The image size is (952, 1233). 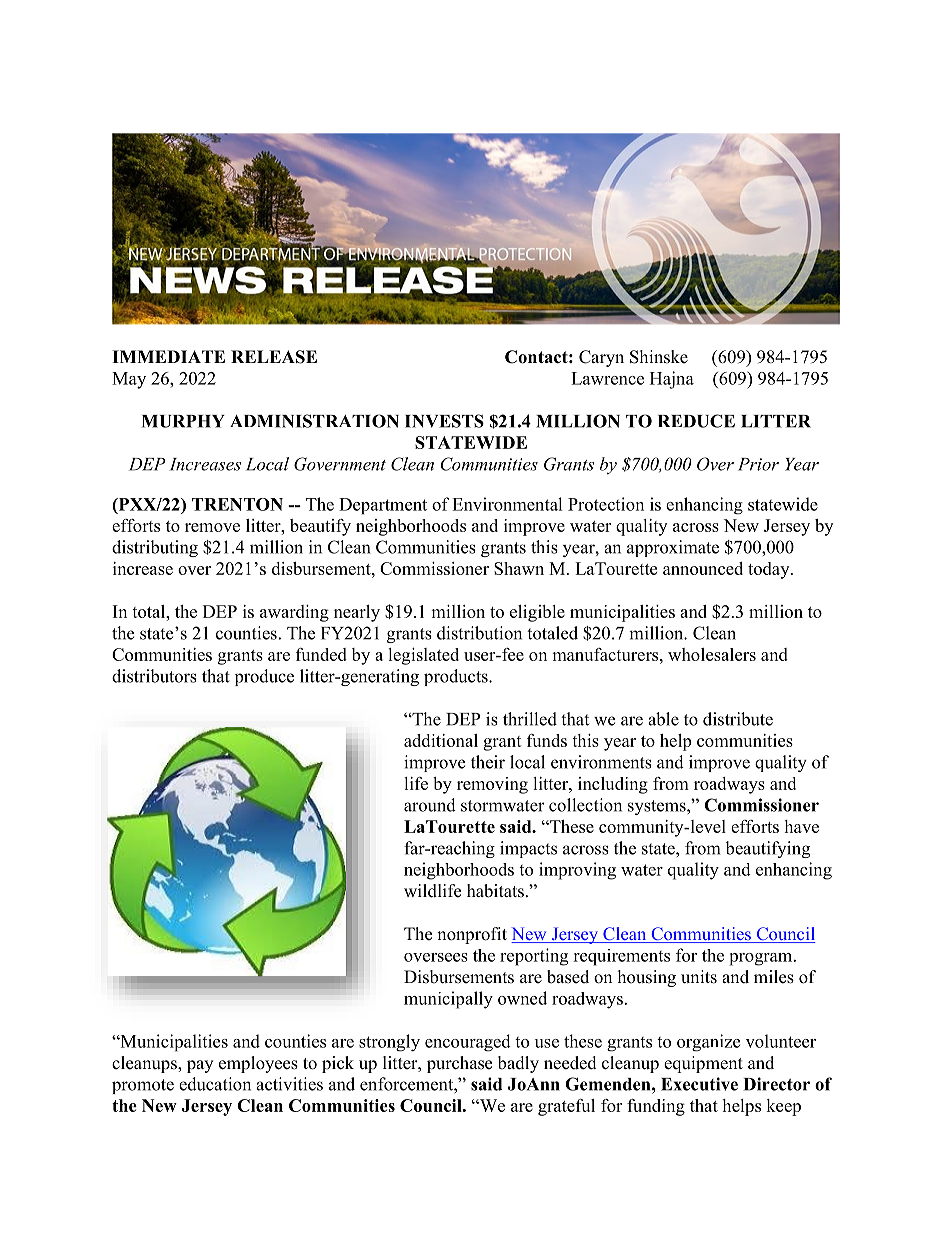 I want to click on distribute, so click(x=738, y=719).
